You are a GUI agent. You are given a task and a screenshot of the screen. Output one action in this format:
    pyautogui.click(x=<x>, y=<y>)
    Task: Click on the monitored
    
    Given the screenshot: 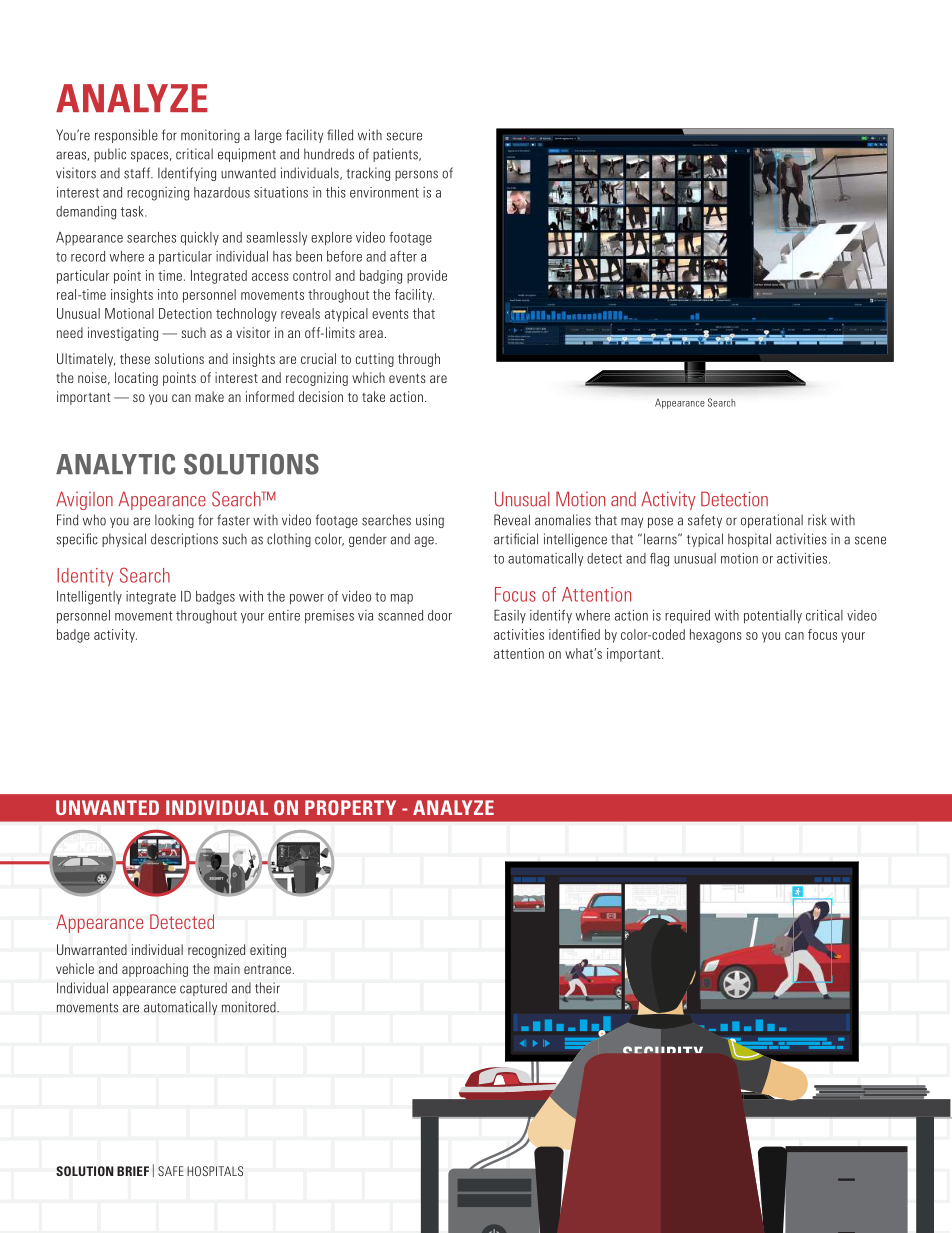 What is the action you would take?
    pyautogui.click(x=250, y=1007)
